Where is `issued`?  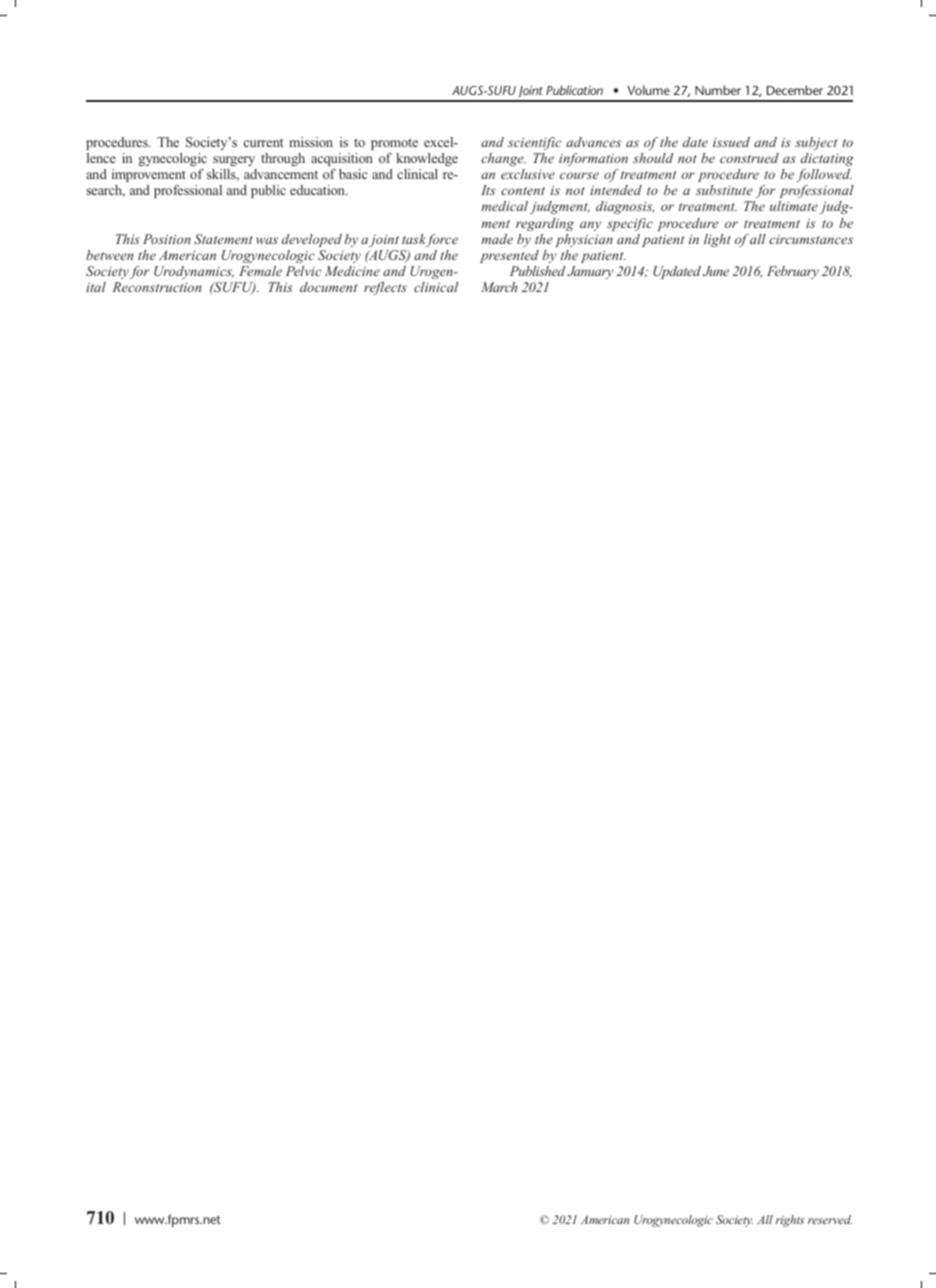 issued is located at coordinates (731, 142).
